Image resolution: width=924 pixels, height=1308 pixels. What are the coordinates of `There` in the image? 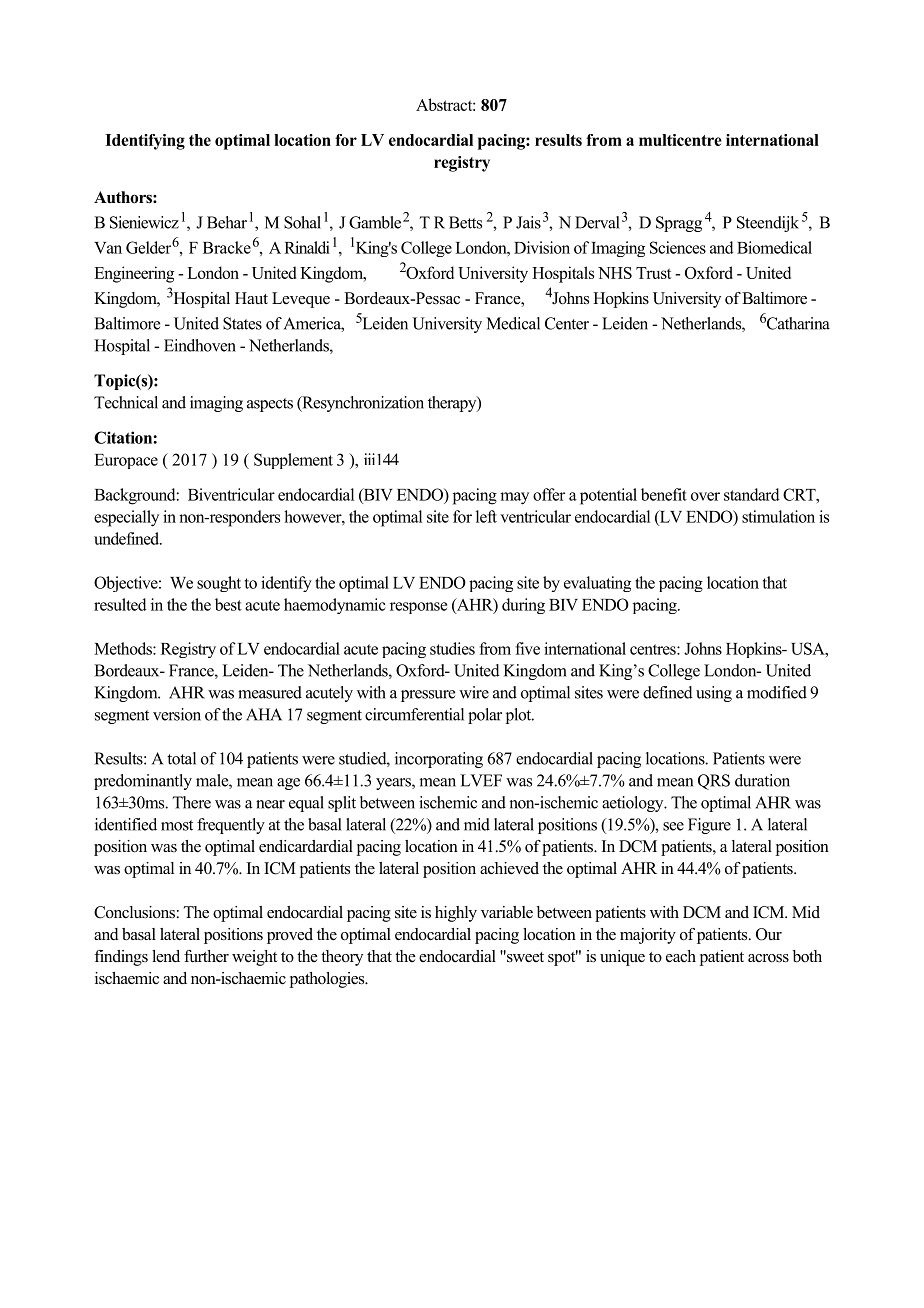 It's located at (192, 802).
